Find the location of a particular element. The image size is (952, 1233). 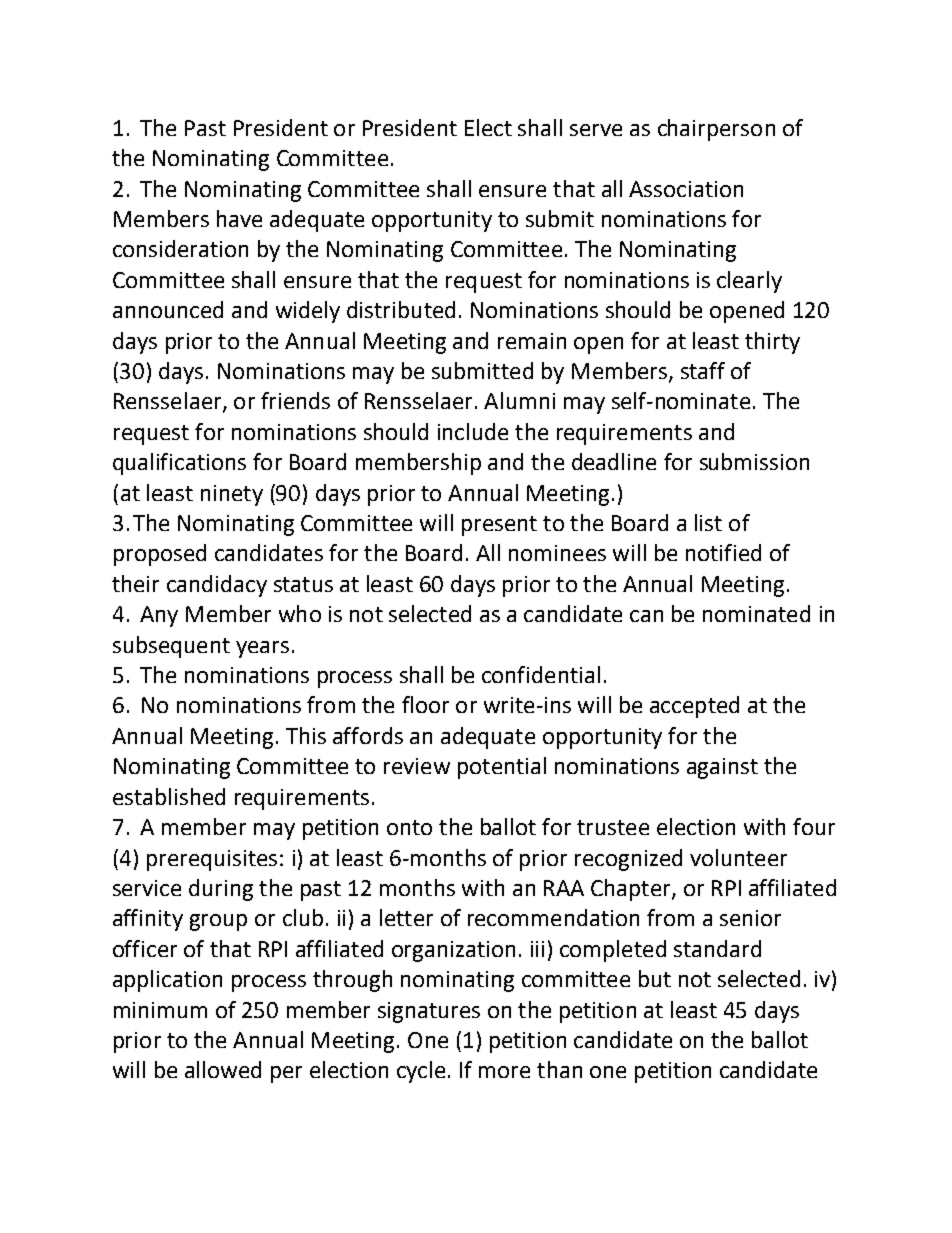

standard is located at coordinates (717, 948).
